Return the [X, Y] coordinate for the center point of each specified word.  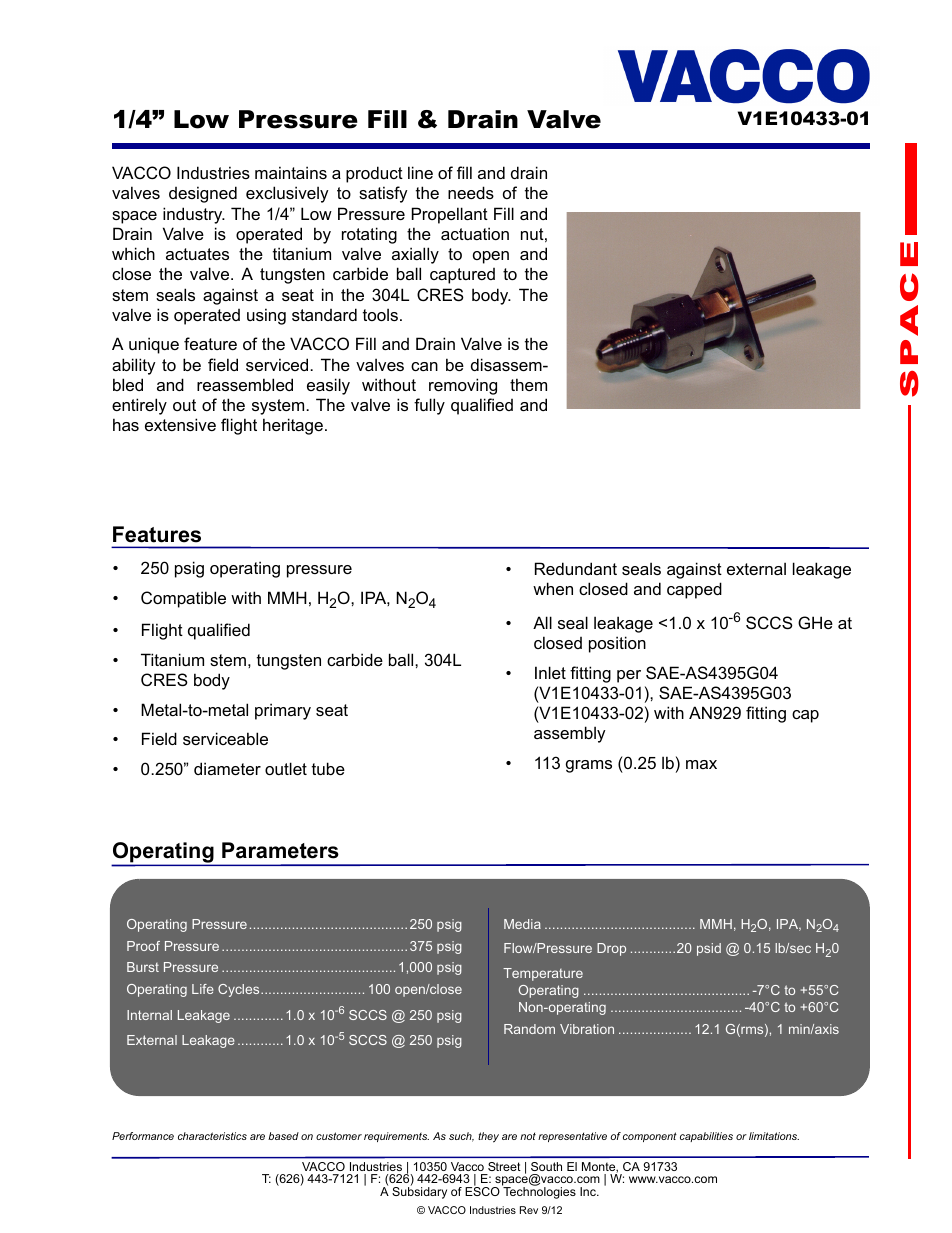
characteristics [212, 1136]
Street [504, 1166]
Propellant [450, 215]
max [701, 764]
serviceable [225, 738]
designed [203, 194]
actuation [475, 233]
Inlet [550, 672]
